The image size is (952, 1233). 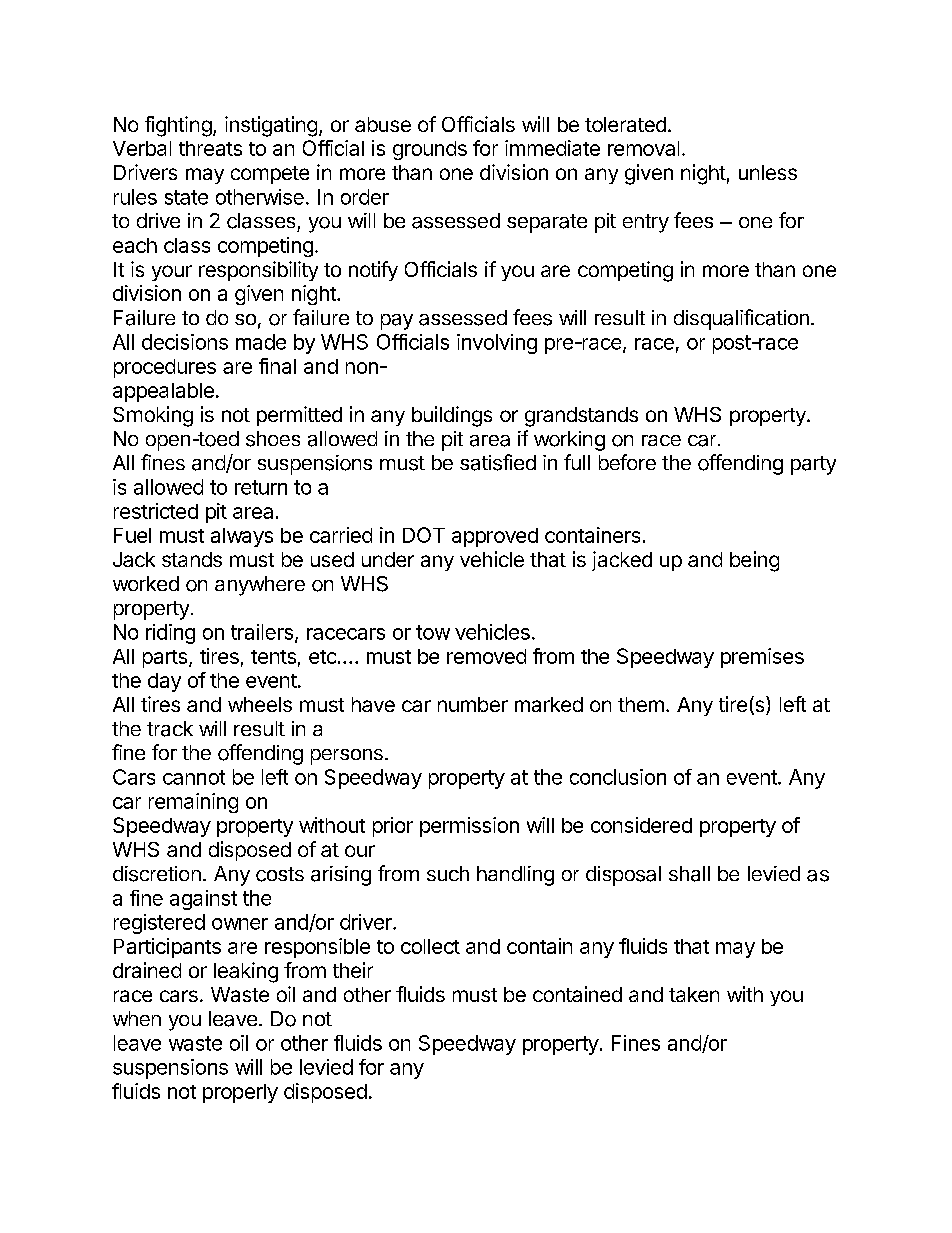 What do you see at coordinates (618, 777) in the image?
I see `conclusion` at bounding box center [618, 777].
